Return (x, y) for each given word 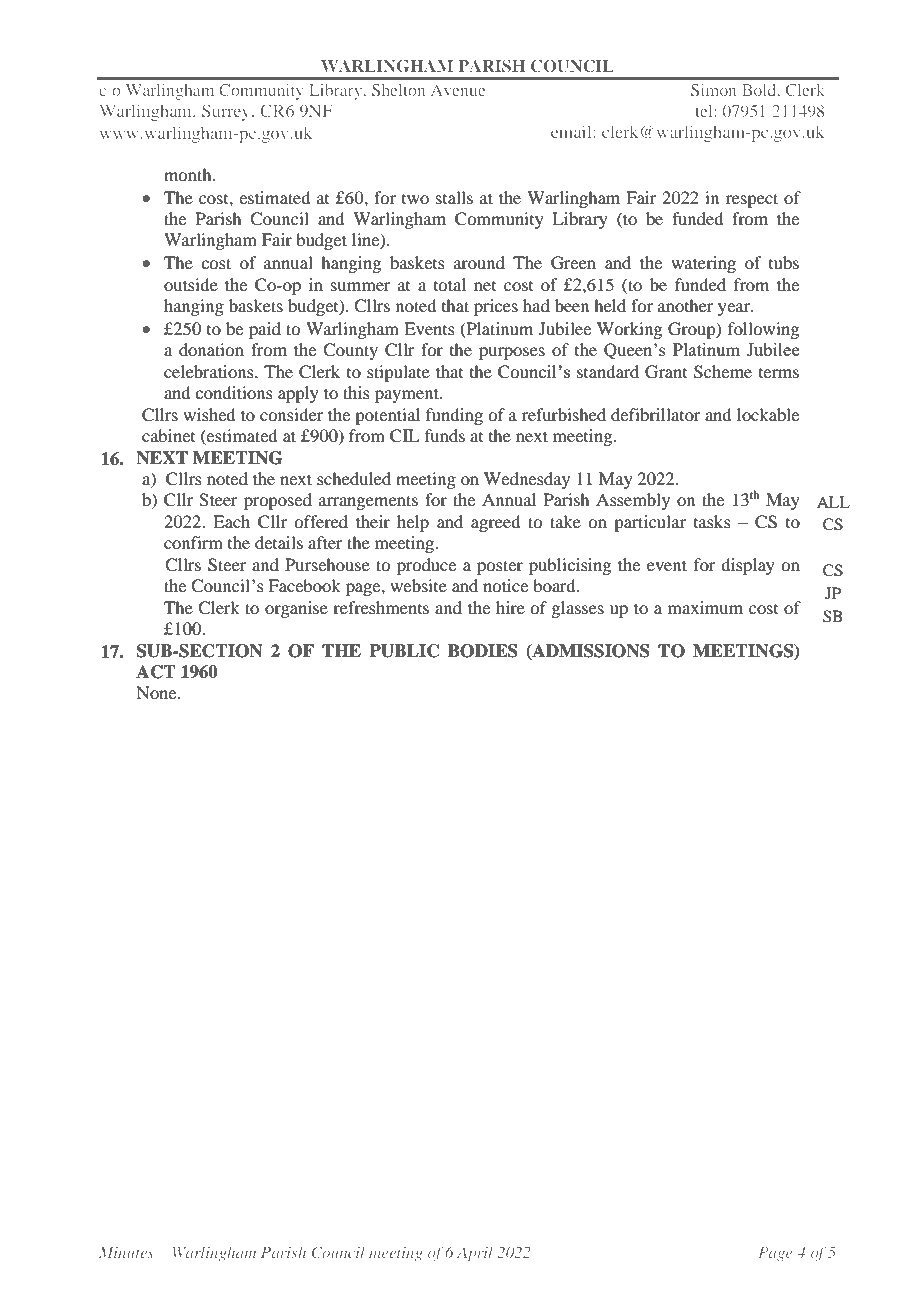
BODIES (483, 651)
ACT (156, 672)
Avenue (458, 90)
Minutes (126, 1252)
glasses (577, 609)
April (475, 1254)
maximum (705, 607)
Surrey (227, 112)
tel (705, 111)
